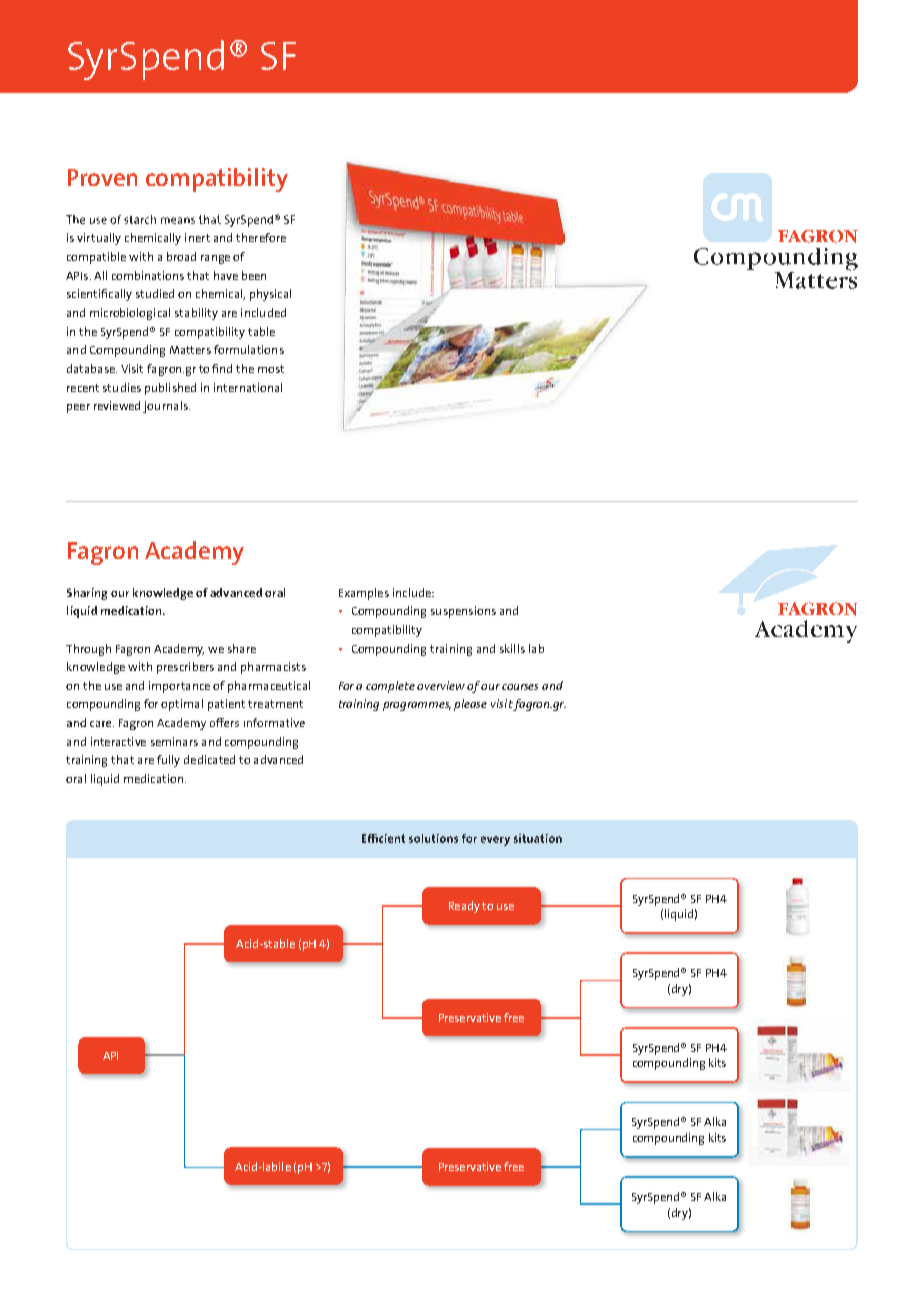 The width and height of the screenshot is (924, 1308). I want to click on suspensions, so click(463, 612).
